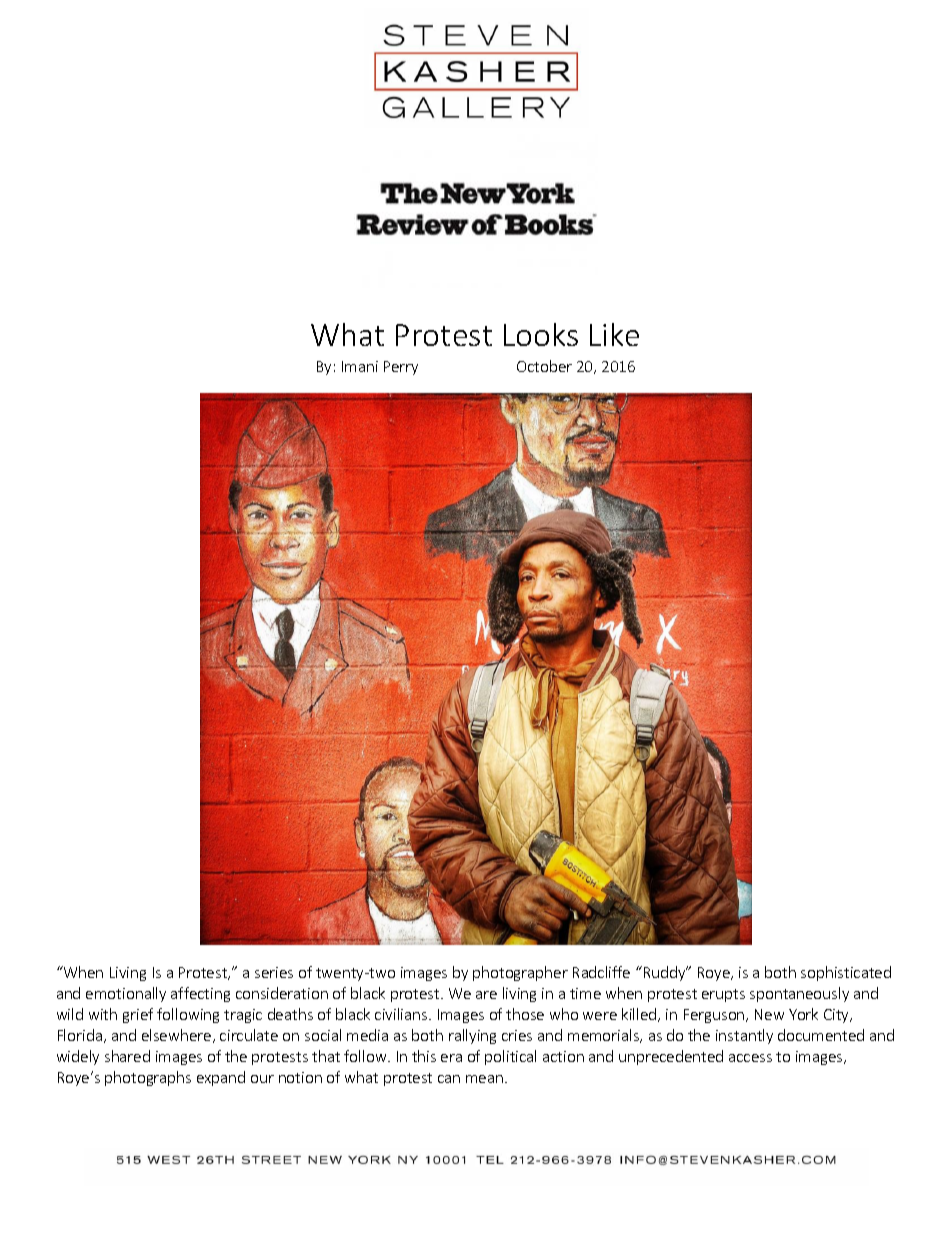 The height and width of the image is (1233, 952). What do you see at coordinates (401, 368) in the image?
I see `Perry` at bounding box center [401, 368].
